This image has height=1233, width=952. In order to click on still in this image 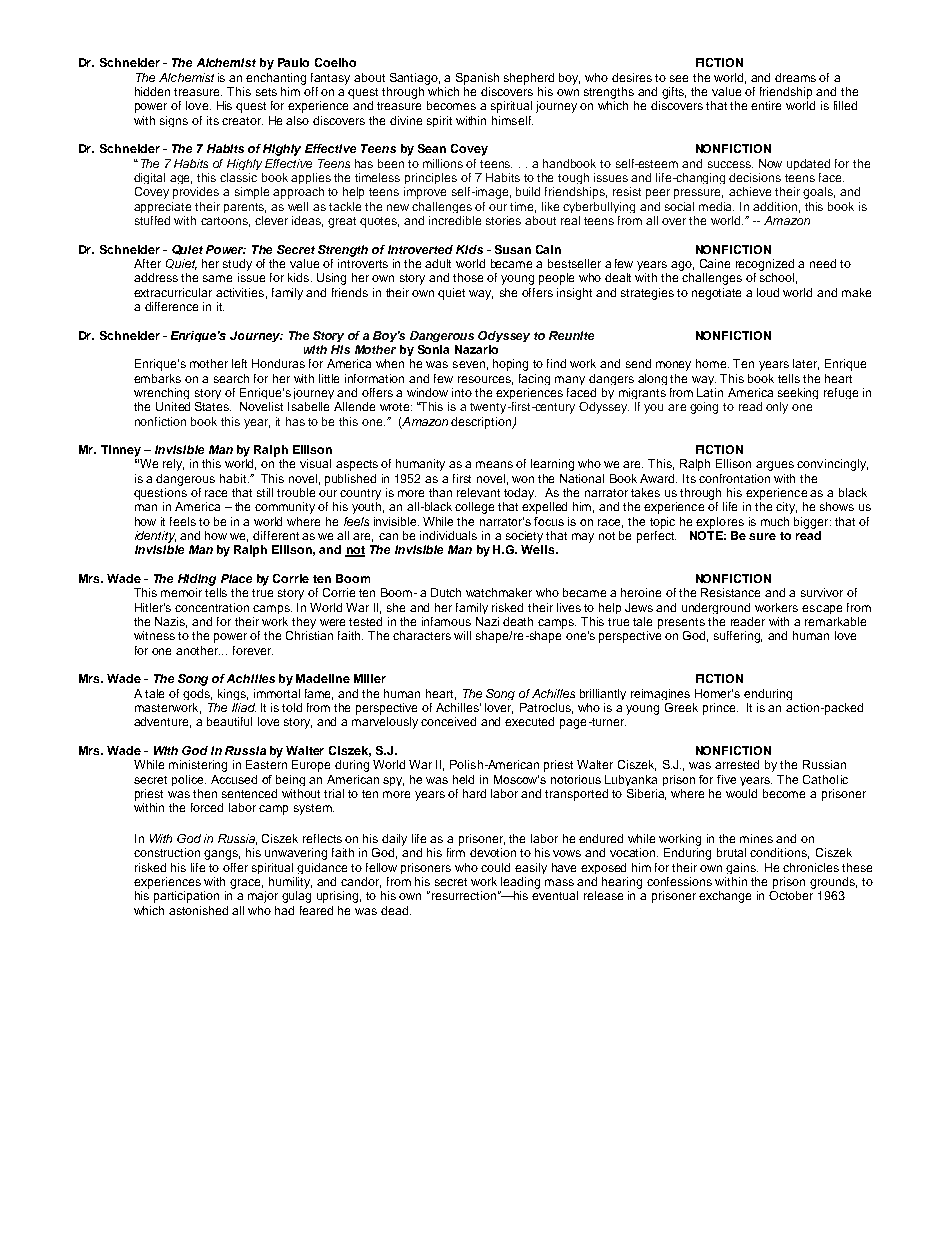, I will do `click(265, 492)`.
